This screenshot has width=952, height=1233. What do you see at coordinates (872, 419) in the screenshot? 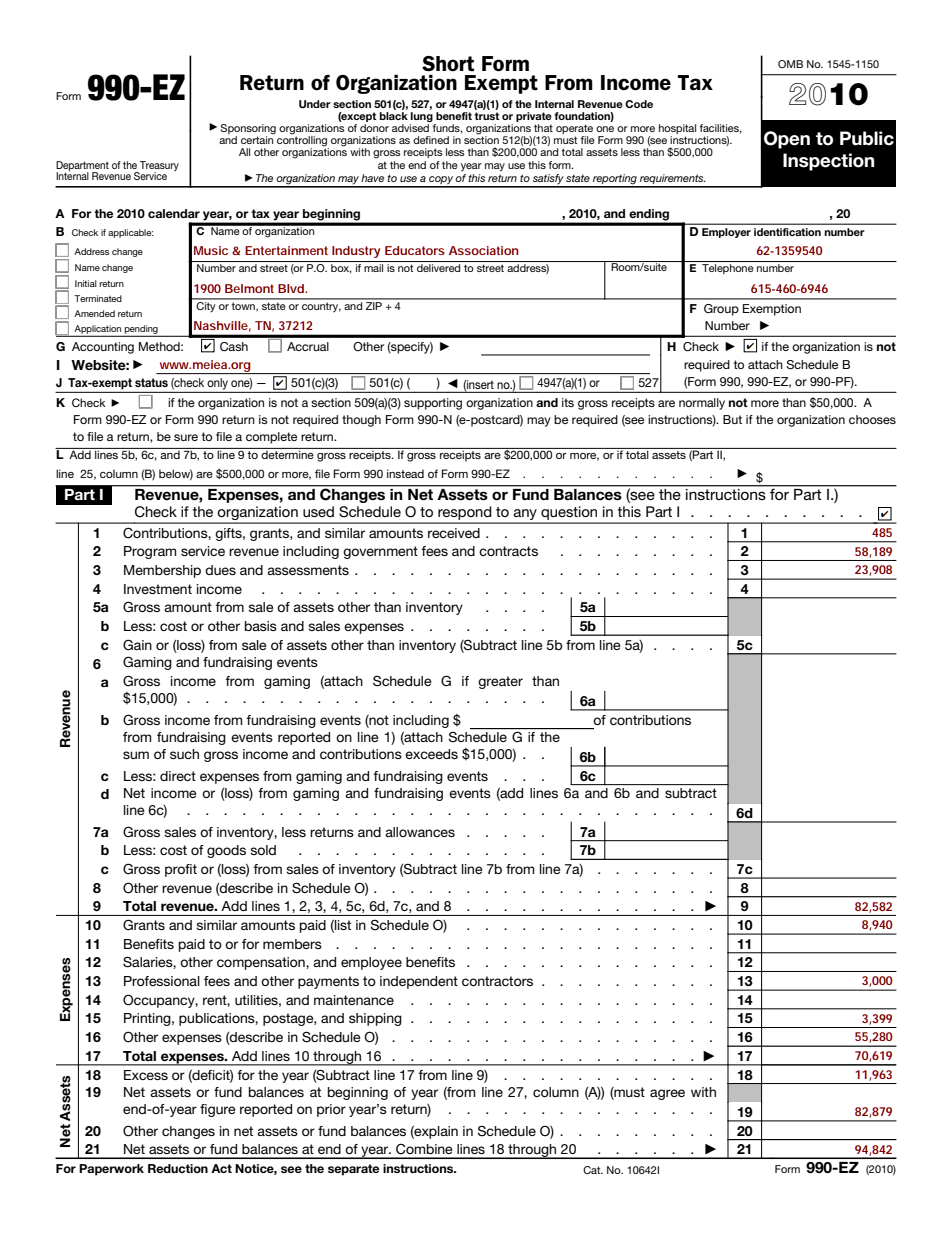
I see `chooses` at bounding box center [872, 419].
